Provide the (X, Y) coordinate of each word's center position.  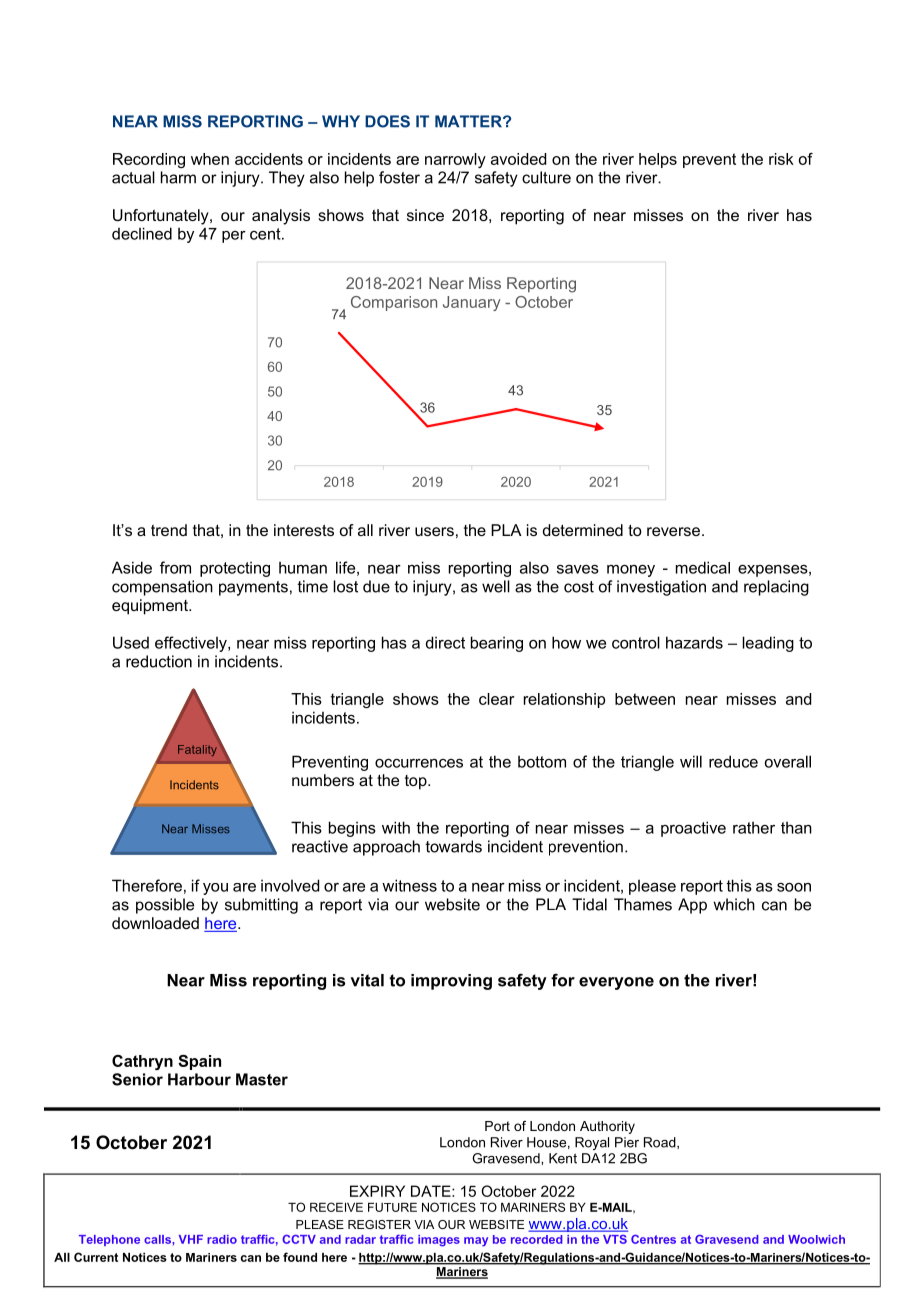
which (734, 904)
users (434, 531)
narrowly (455, 160)
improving (451, 982)
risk (781, 159)
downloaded (155, 923)
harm (178, 177)
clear (497, 699)
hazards (694, 642)
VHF (191, 1239)
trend (169, 530)
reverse (673, 531)
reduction (159, 661)
